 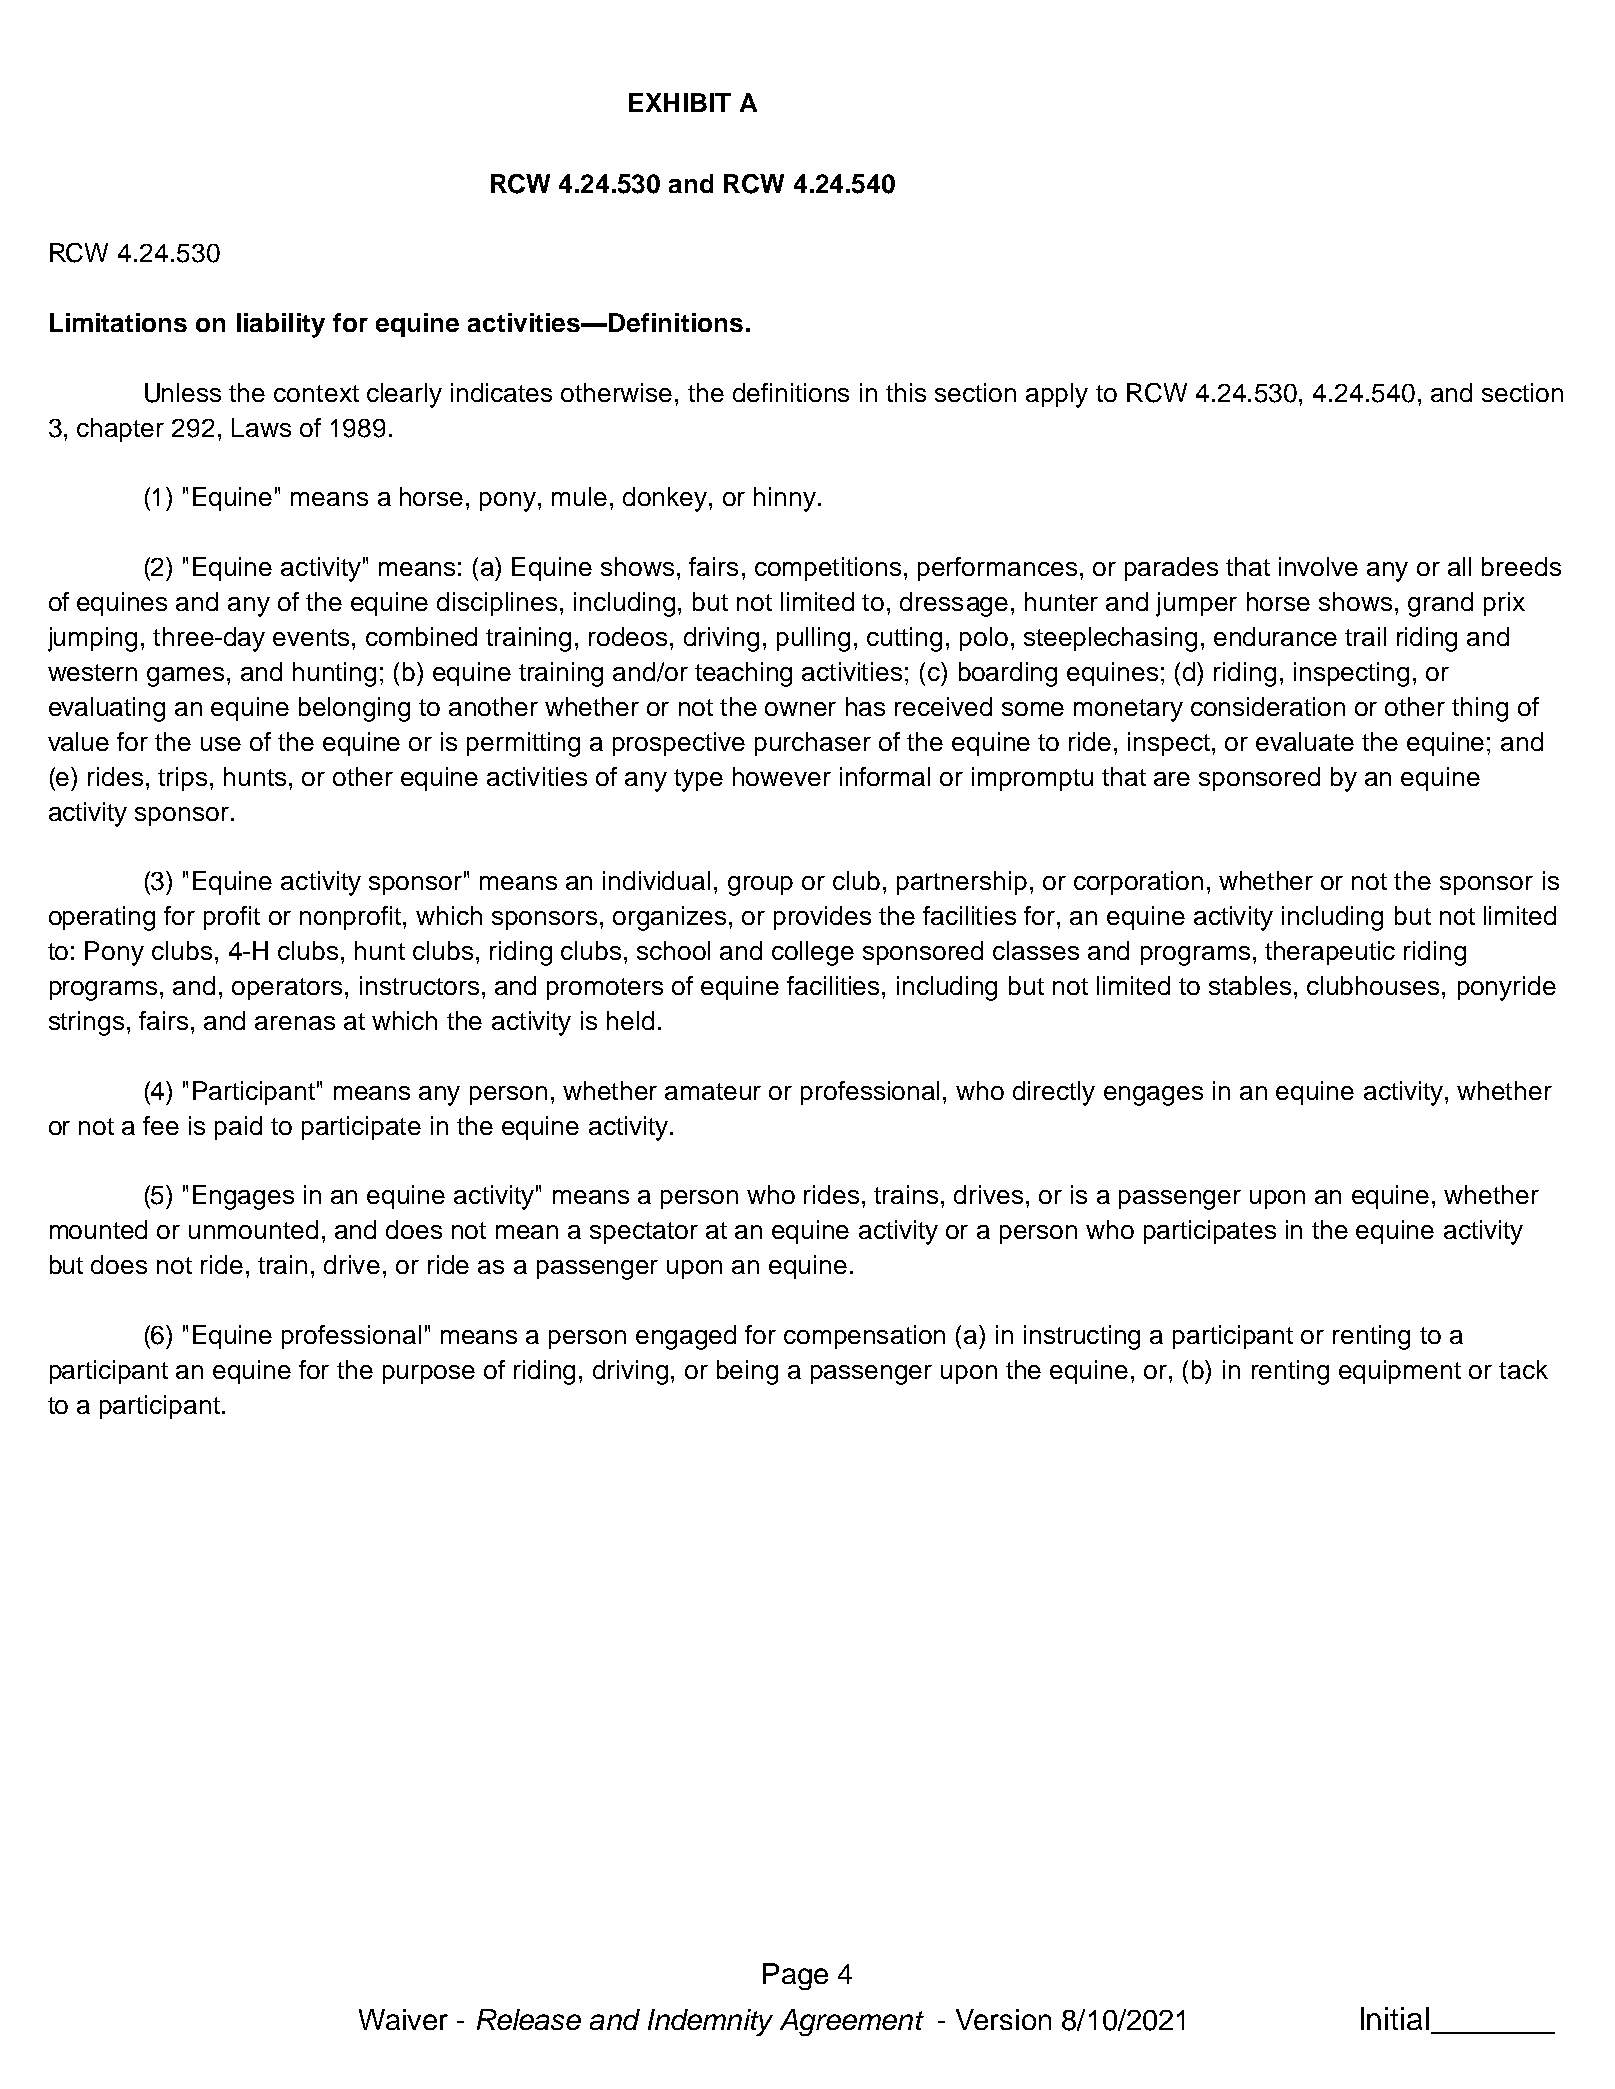 I want to click on EXHIBIT, so click(x=680, y=102).
